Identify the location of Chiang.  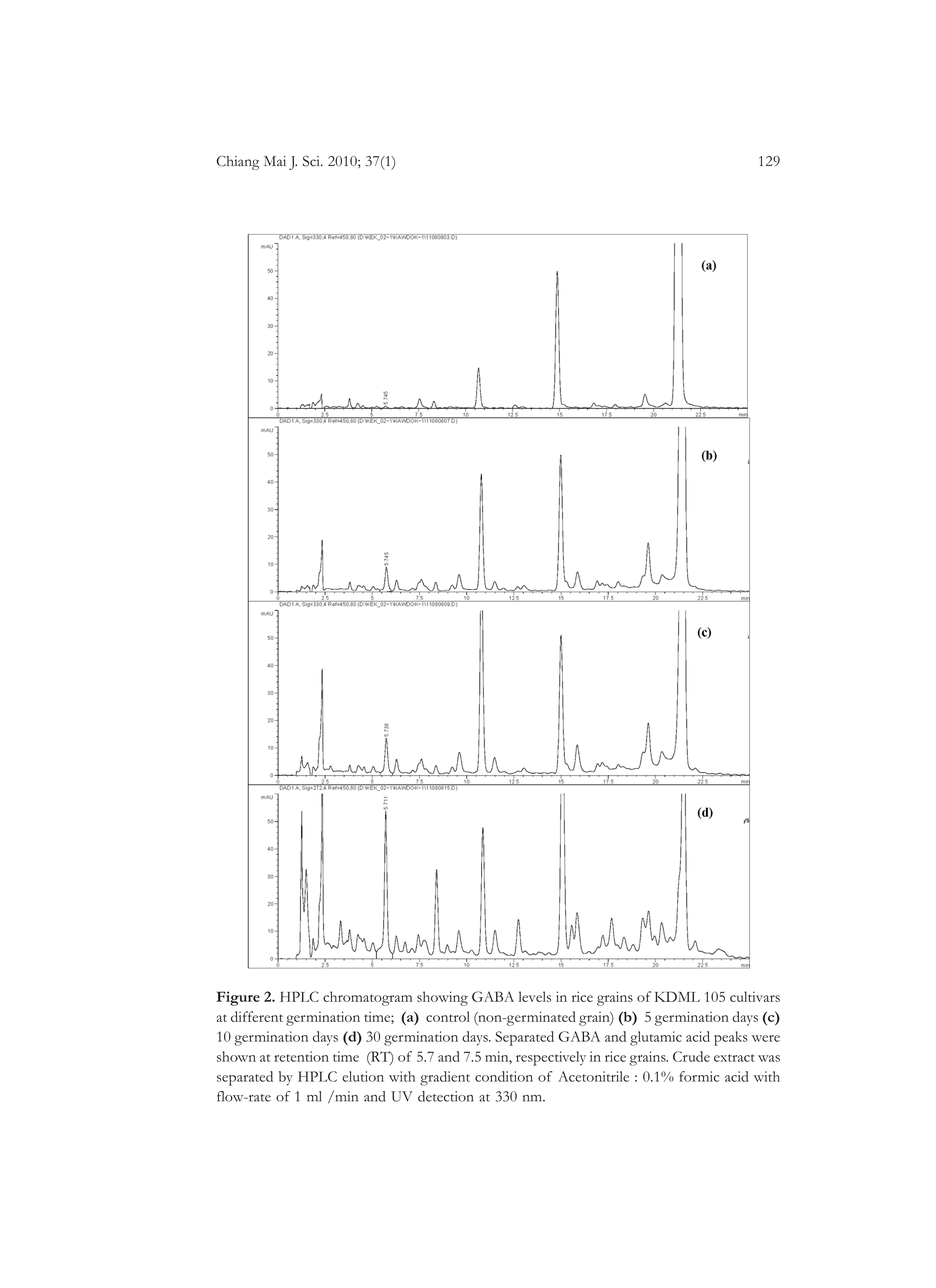
(238, 163).
